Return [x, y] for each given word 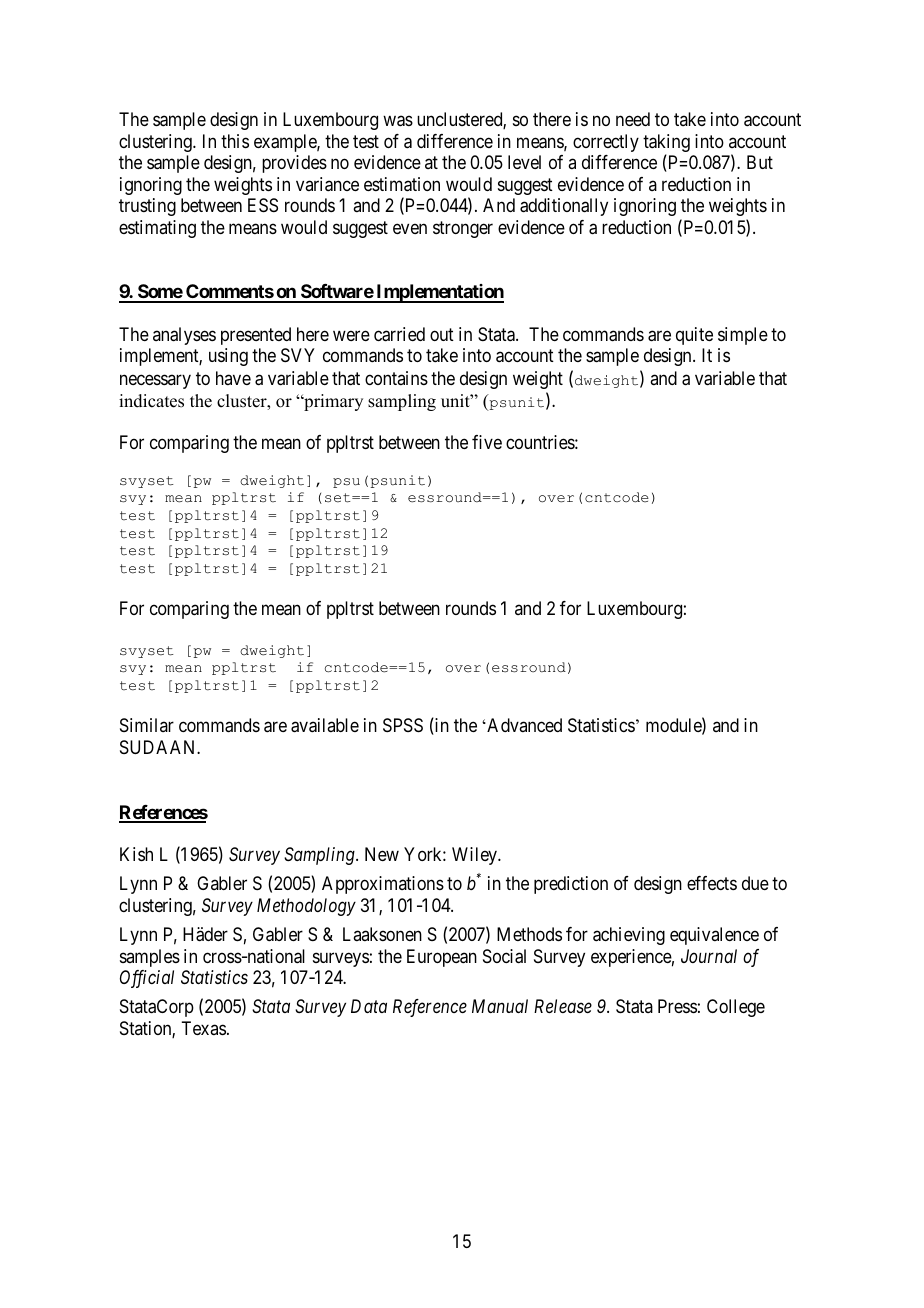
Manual [500, 1006]
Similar [147, 725]
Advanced [523, 725]
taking [666, 144]
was [398, 121]
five [487, 442]
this [235, 141]
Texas [203, 1028]
